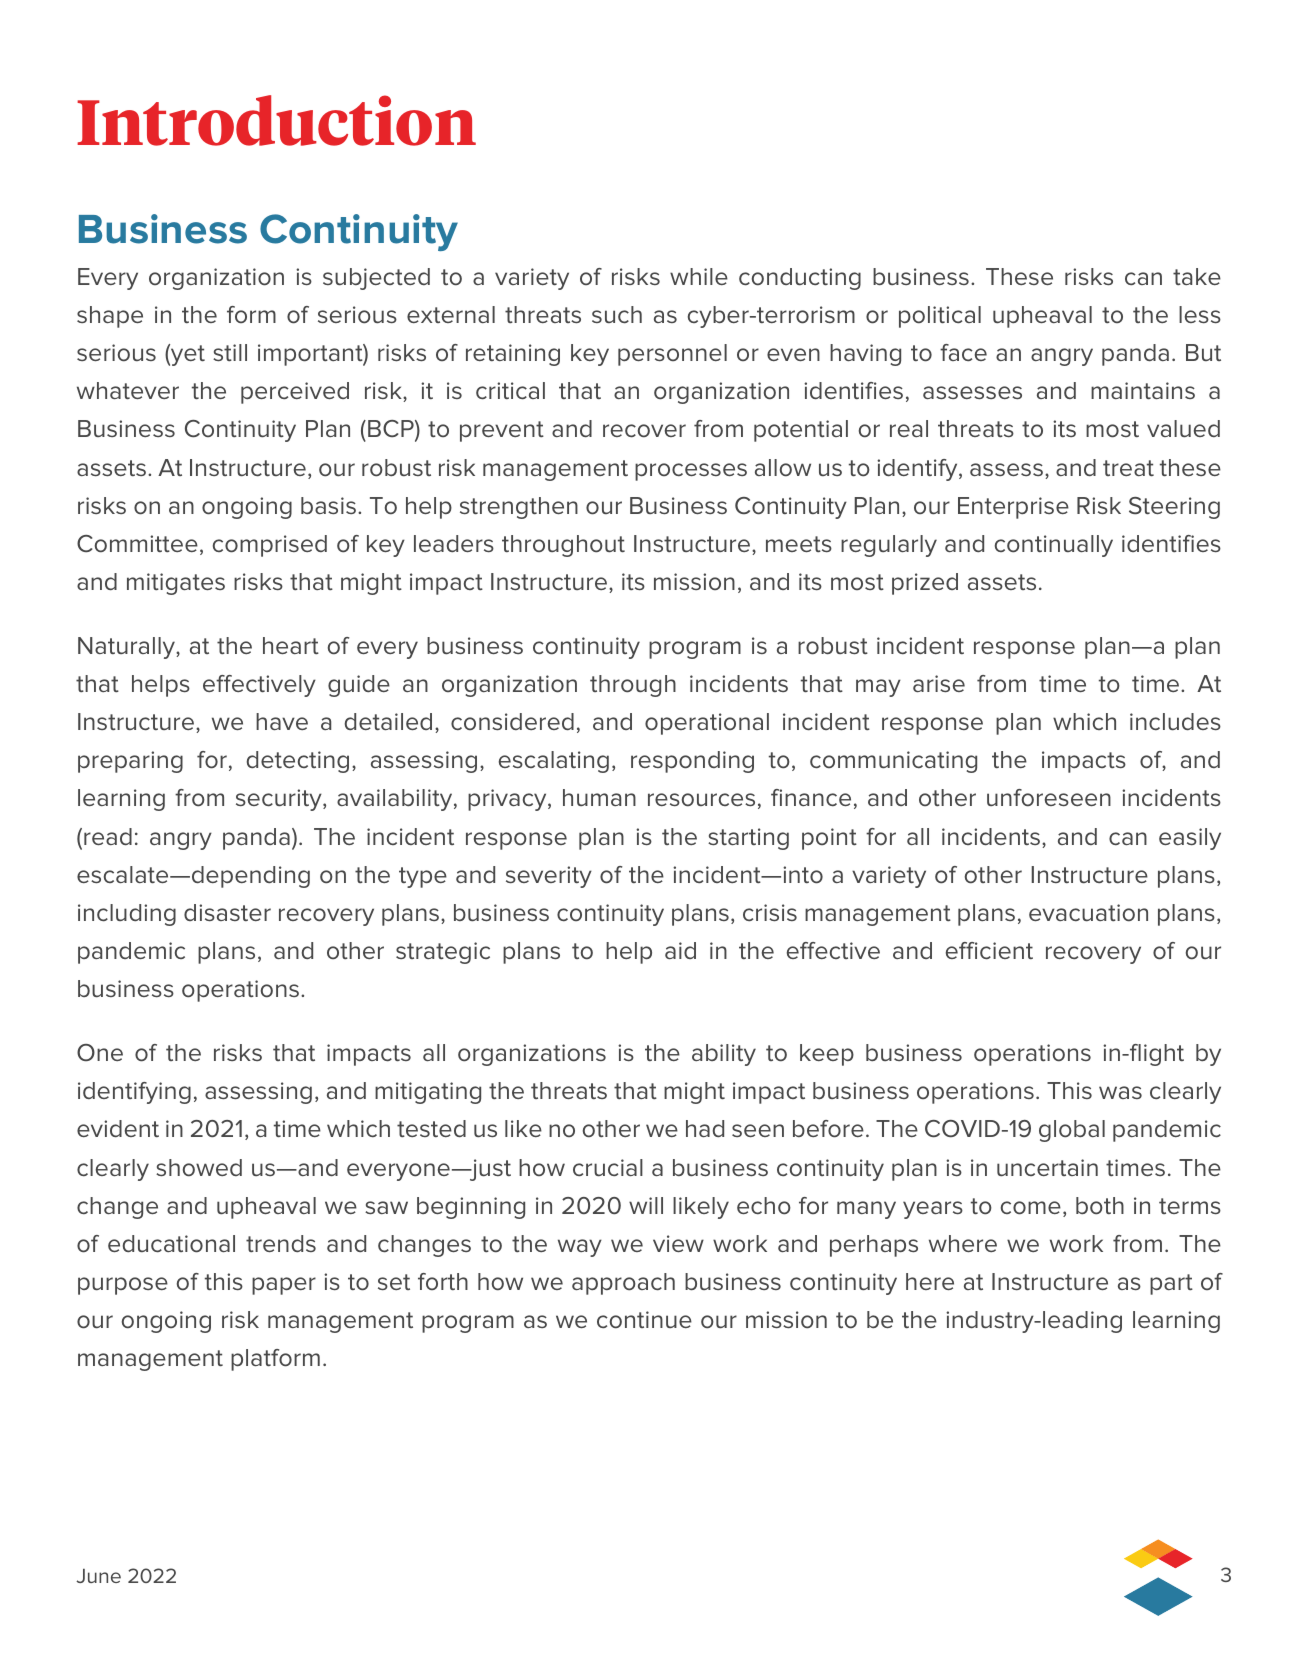 The image size is (1298, 1680). Describe the element at coordinates (270, 546) in the screenshot. I see `comprised` at that location.
